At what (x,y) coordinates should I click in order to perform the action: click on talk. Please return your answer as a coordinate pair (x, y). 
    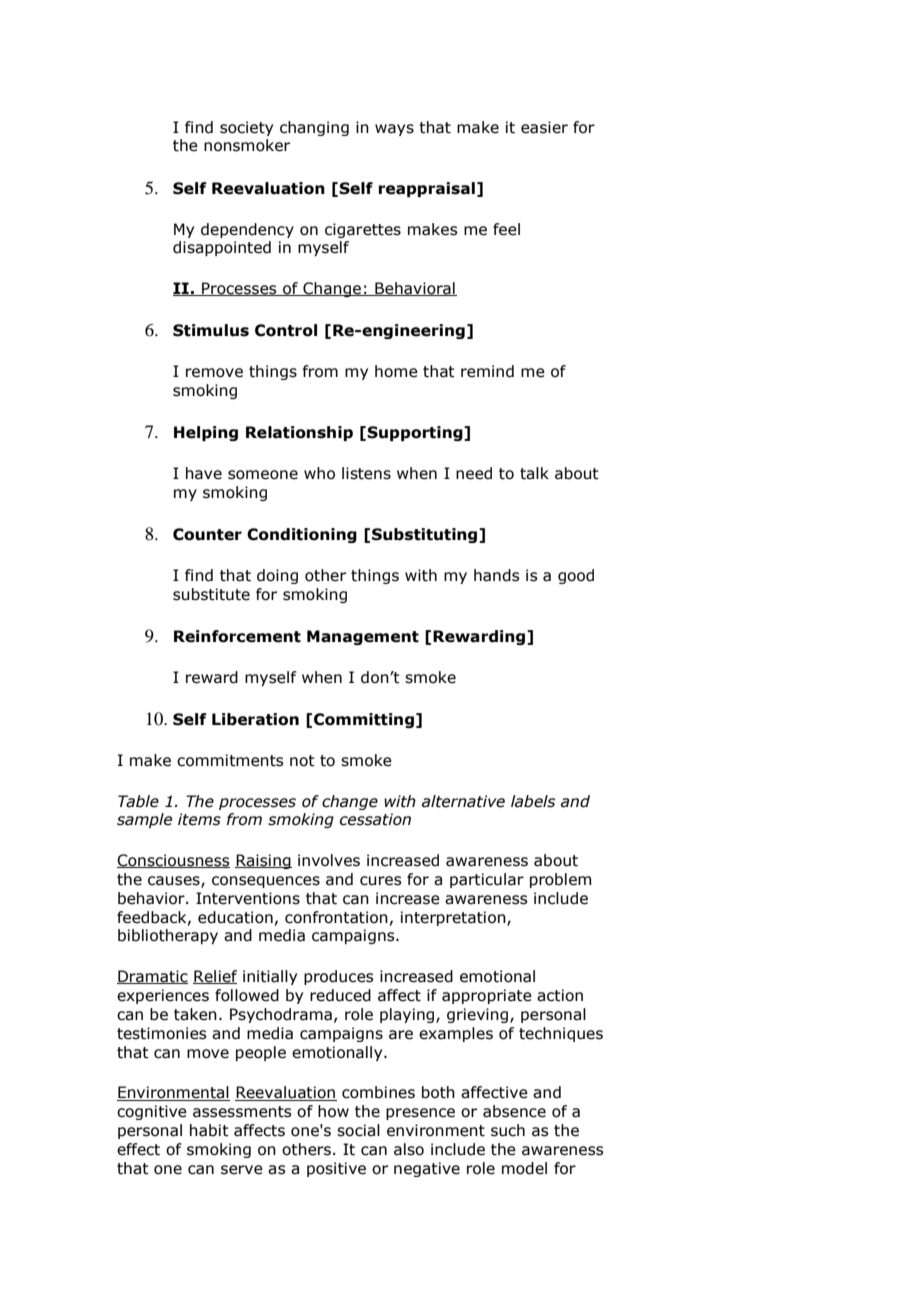
    Looking at the image, I should click on (534, 473).
